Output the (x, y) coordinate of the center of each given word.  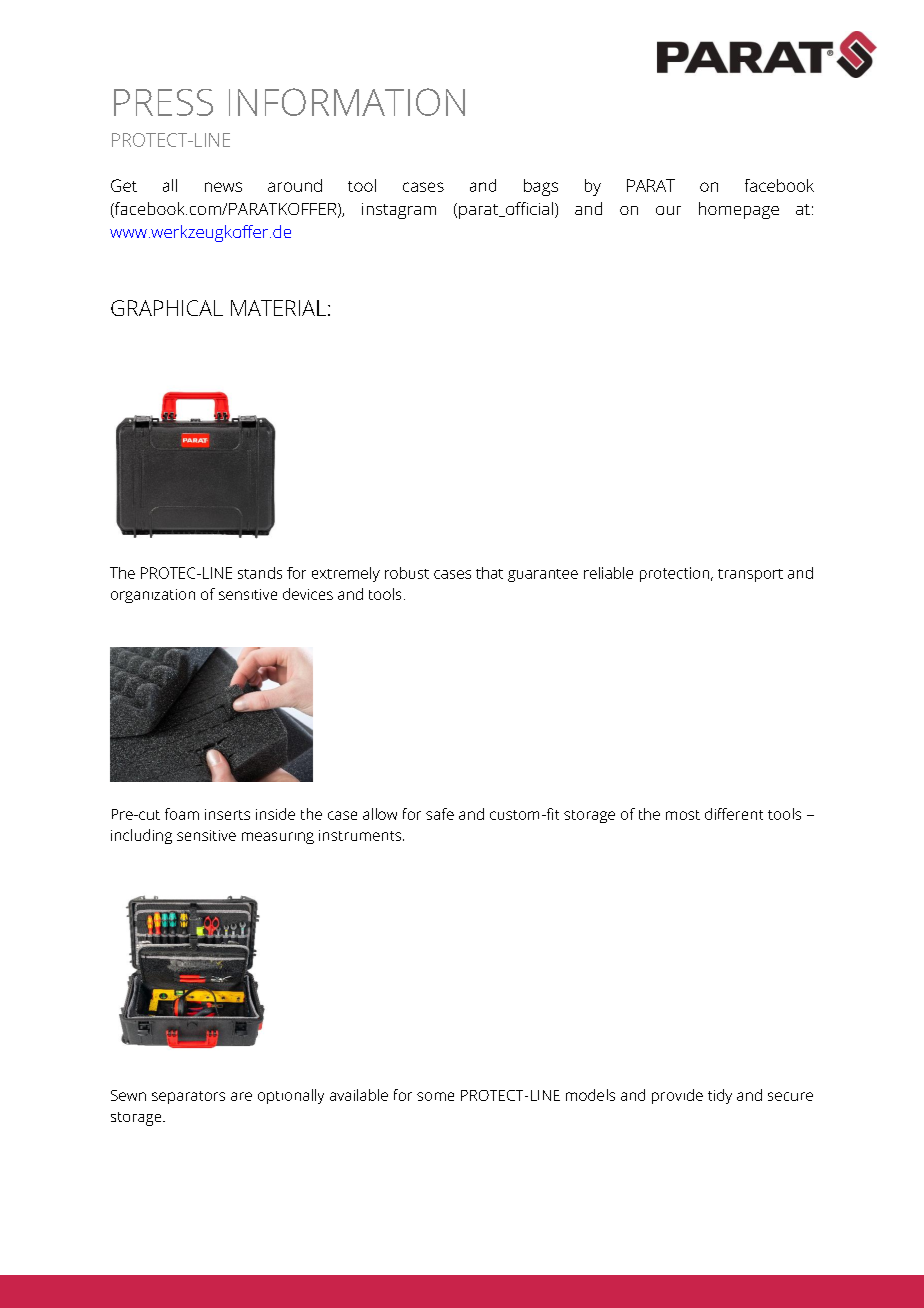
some (435, 1096)
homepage (739, 210)
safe (440, 814)
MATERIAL (278, 308)
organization (153, 596)
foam (182, 814)
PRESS (163, 102)
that (489, 573)
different (734, 814)
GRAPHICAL (167, 308)
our (668, 210)
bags (541, 187)
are (241, 1096)
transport (750, 575)
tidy (720, 1096)
